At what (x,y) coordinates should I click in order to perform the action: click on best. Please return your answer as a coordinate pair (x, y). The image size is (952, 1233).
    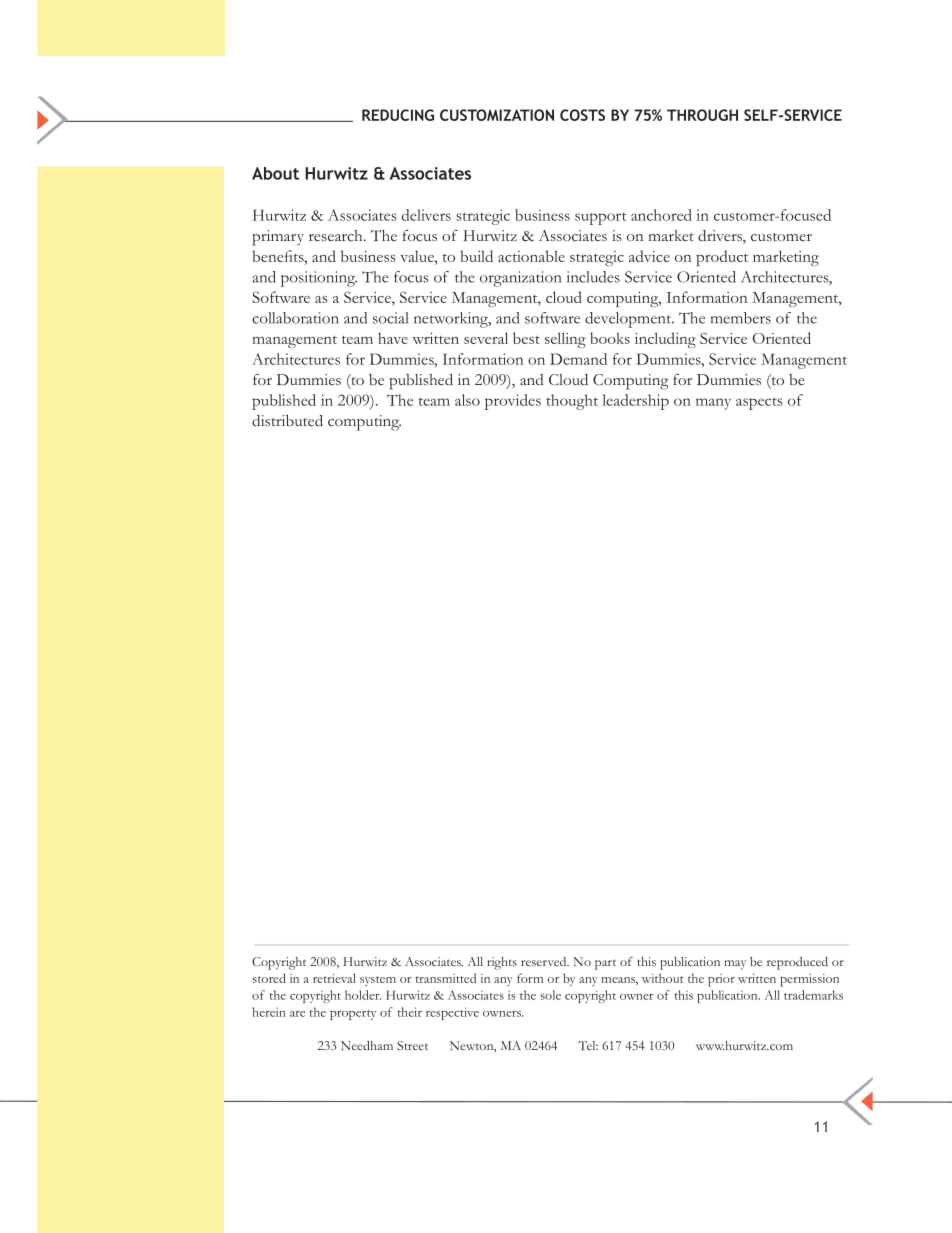
    Looking at the image, I should click on (526, 338).
